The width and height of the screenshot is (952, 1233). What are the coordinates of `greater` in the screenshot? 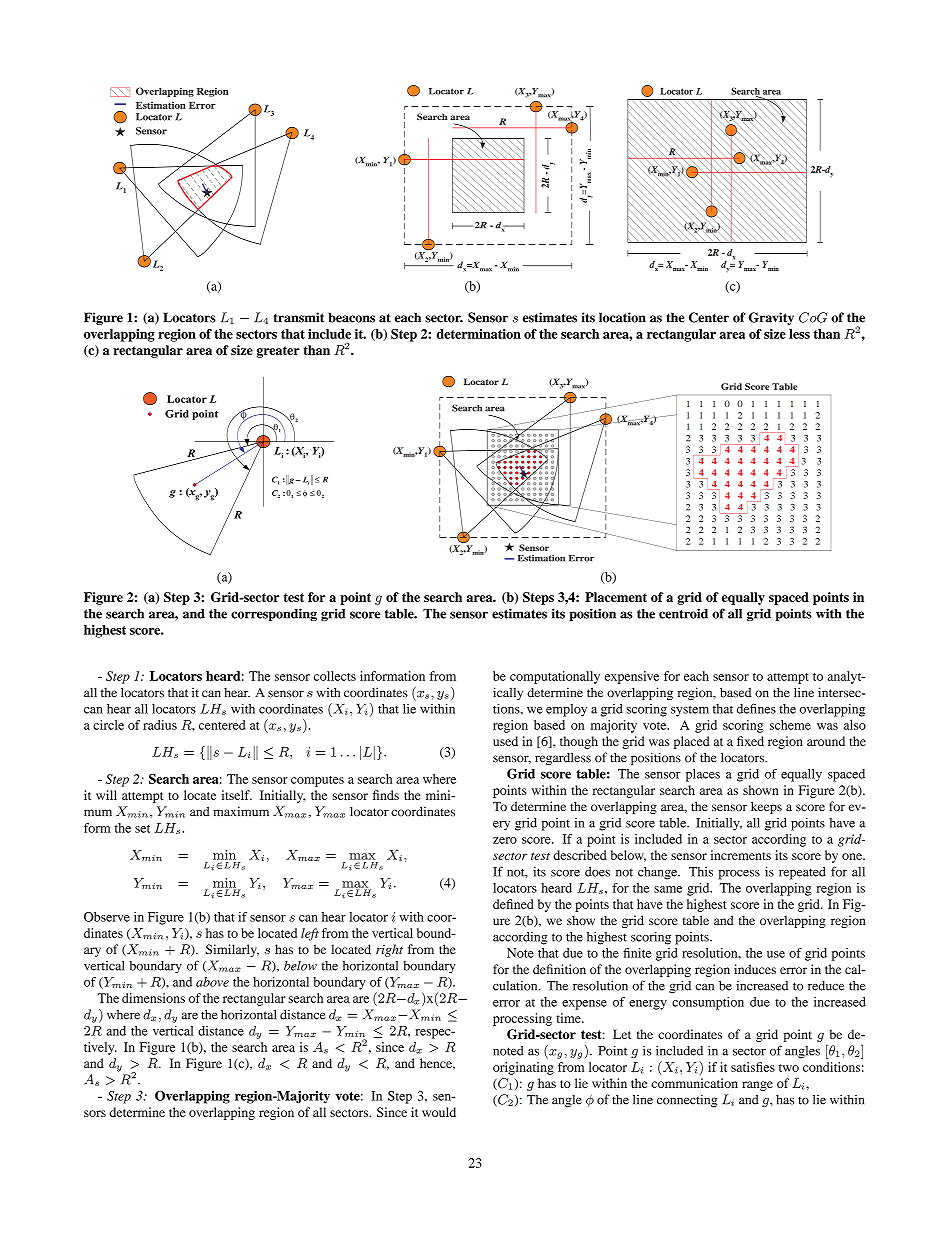 It's located at (278, 352).
